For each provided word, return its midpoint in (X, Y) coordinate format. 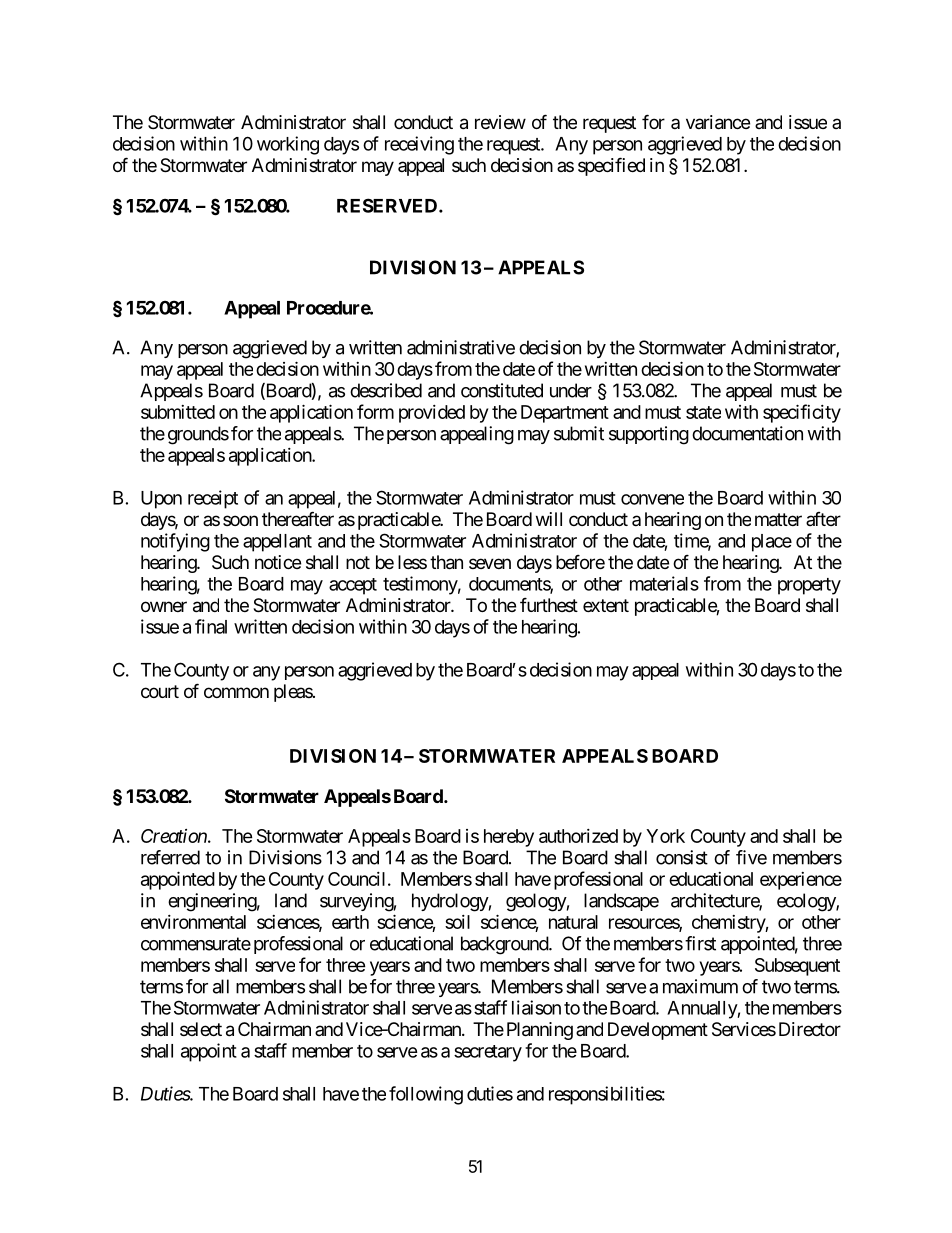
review (500, 122)
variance (718, 122)
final (211, 626)
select (201, 1029)
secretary (488, 1053)
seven (490, 563)
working (288, 145)
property (809, 586)
